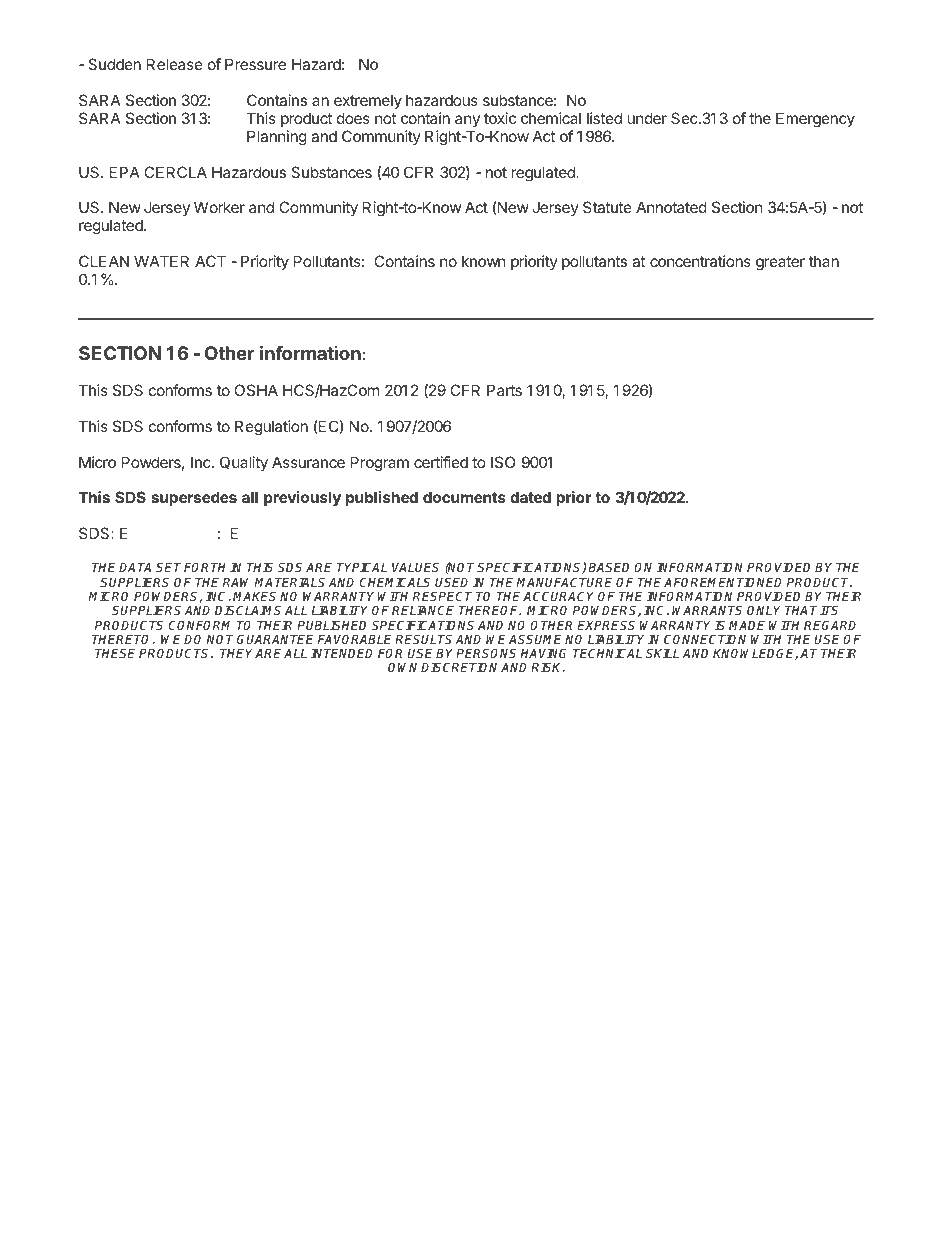 Image resolution: width=952 pixels, height=1233 pixels. What do you see at coordinates (535, 639) in the image?
I see `ASSUME` at bounding box center [535, 639].
